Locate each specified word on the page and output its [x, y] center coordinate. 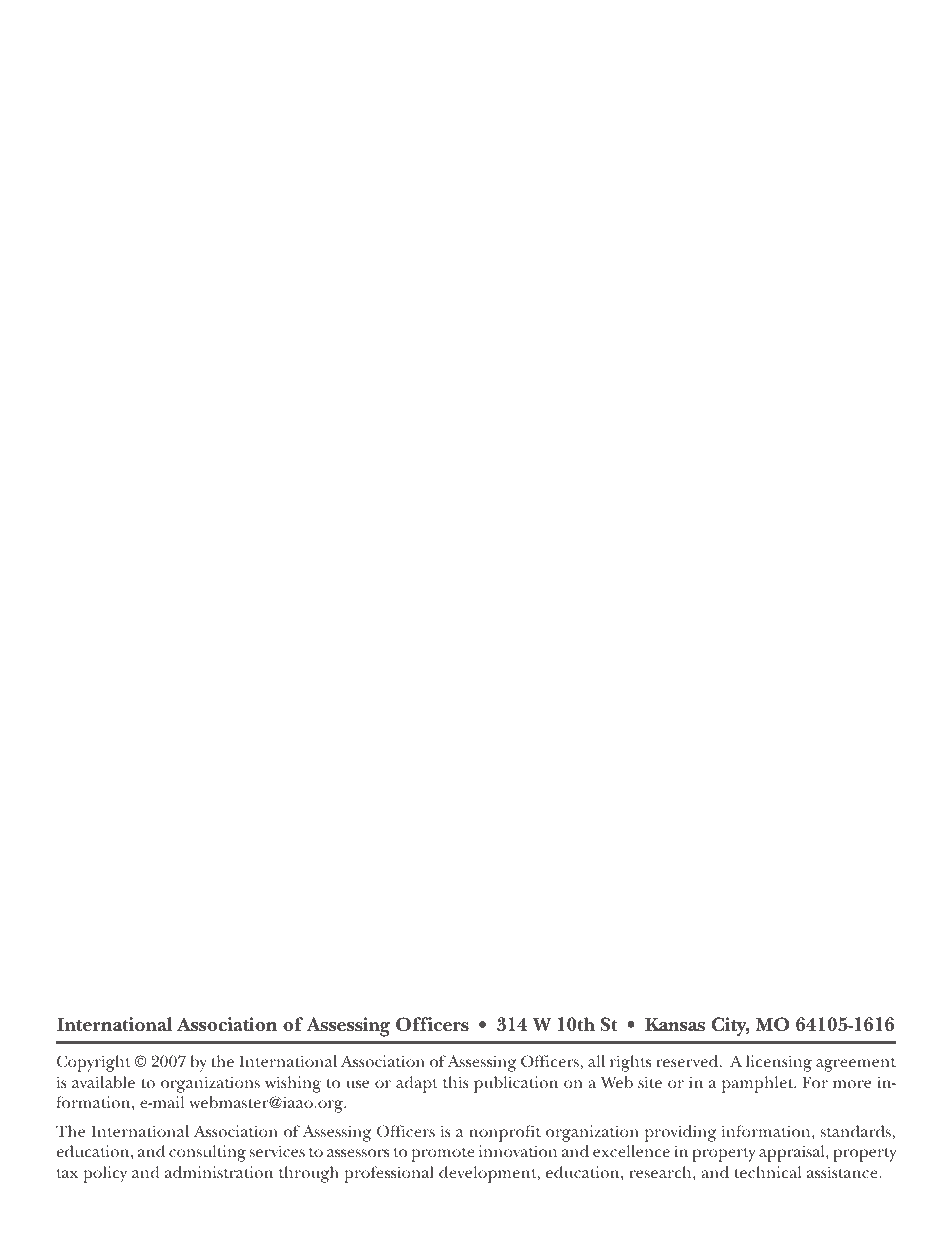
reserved [688, 1061]
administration [219, 1172]
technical [768, 1172]
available [103, 1082]
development [489, 1174]
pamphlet [759, 1084]
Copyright [94, 1063]
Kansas [675, 1024]
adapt [417, 1084]
